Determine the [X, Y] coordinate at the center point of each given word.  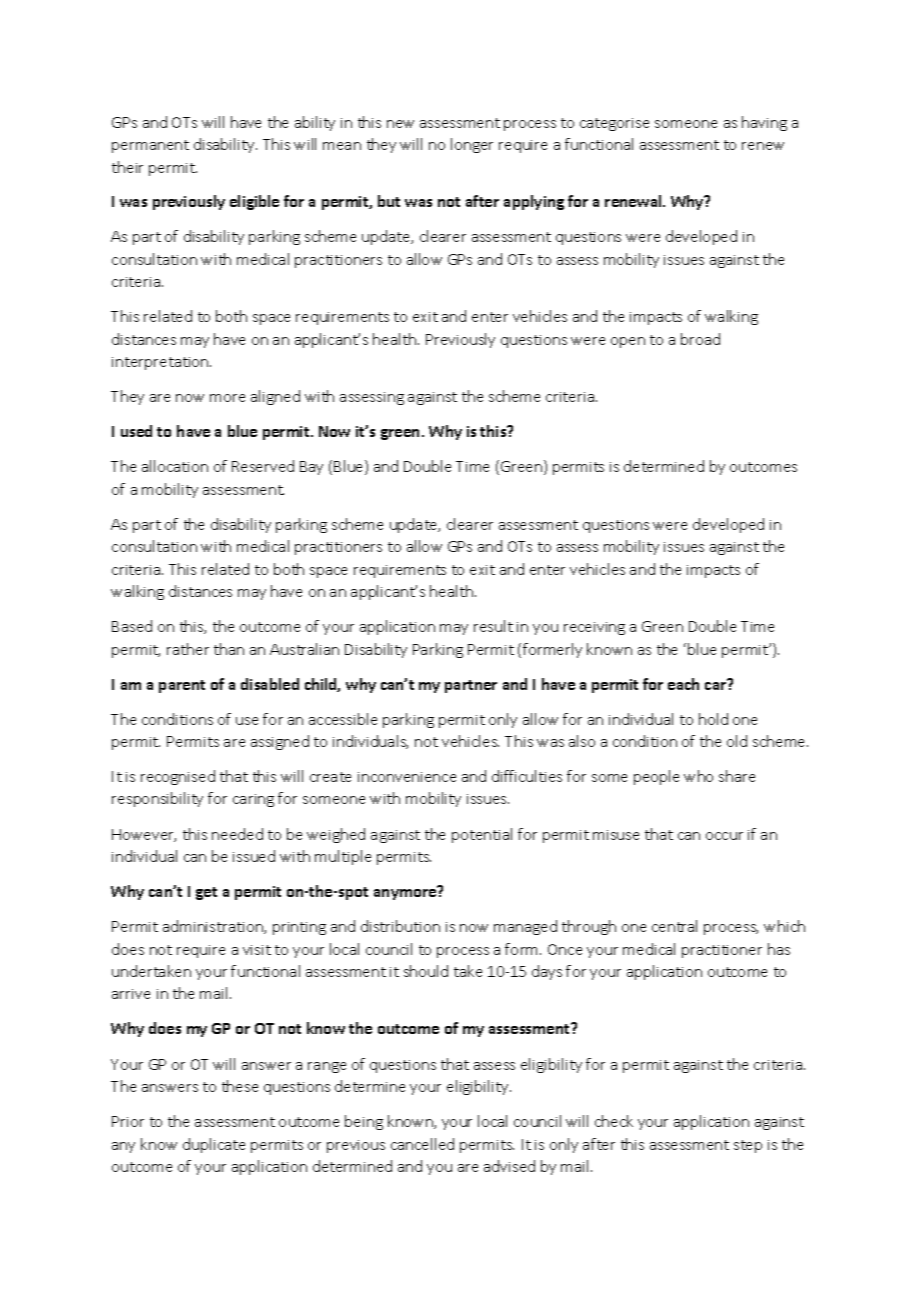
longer [472, 145]
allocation [175, 466]
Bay [311, 468]
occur [724, 836]
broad [700, 339]
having [764, 123]
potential [482, 835]
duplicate [214, 1145]
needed [237, 834]
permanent [150, 146]
